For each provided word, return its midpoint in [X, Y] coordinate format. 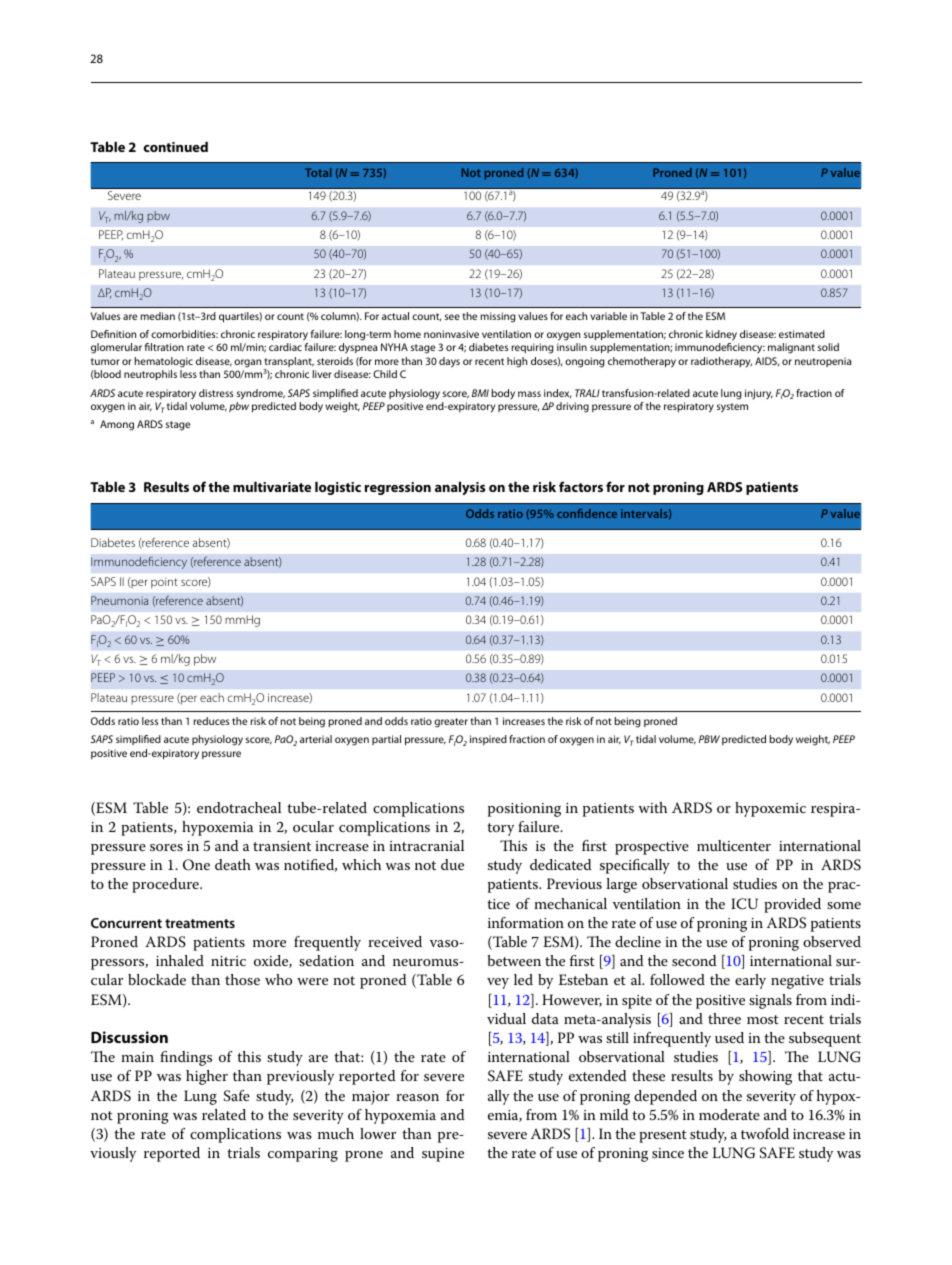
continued [175, 146]
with [652, 807]
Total [318, 172]
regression [398, 488]
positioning [524, 810]
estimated [802, 334]
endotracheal [239, 807]
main [137, 1057]
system [732, 408]
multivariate [272, 486]
